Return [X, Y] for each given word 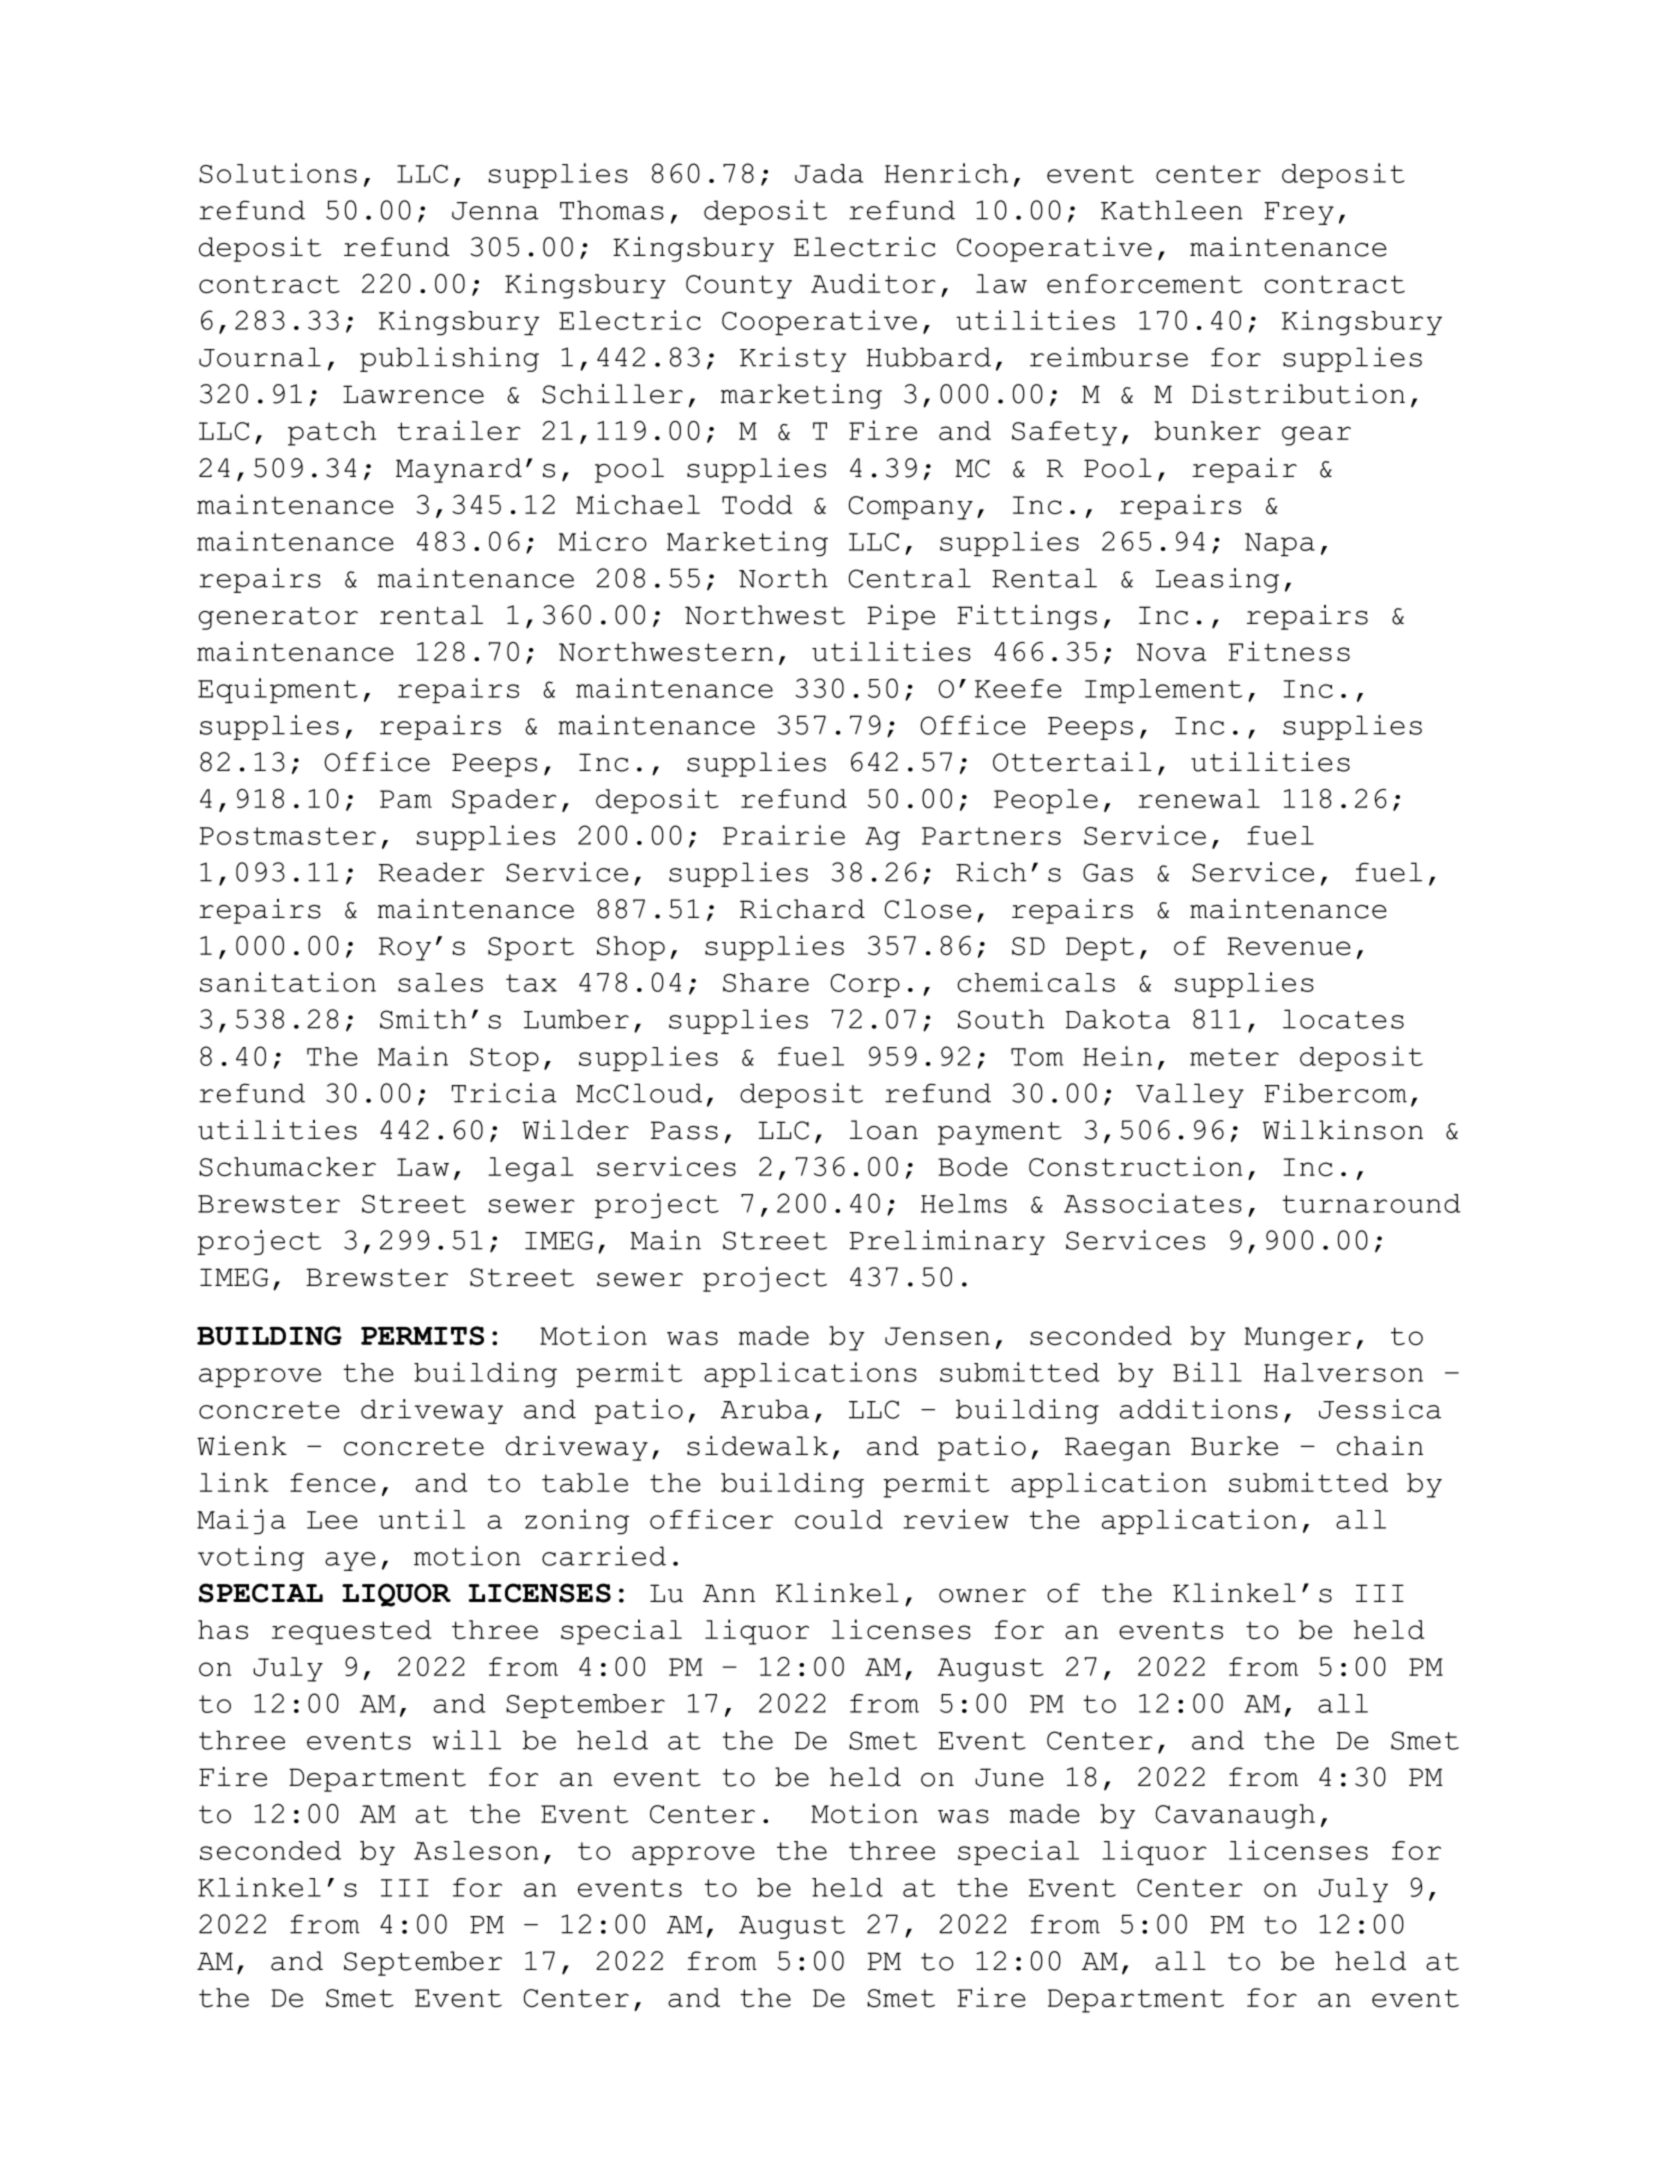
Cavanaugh [1235, 1816]
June [1009, 1777]
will [466, 1740]
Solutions [278, 173]
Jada [829, 173]
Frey [1299, 213]
